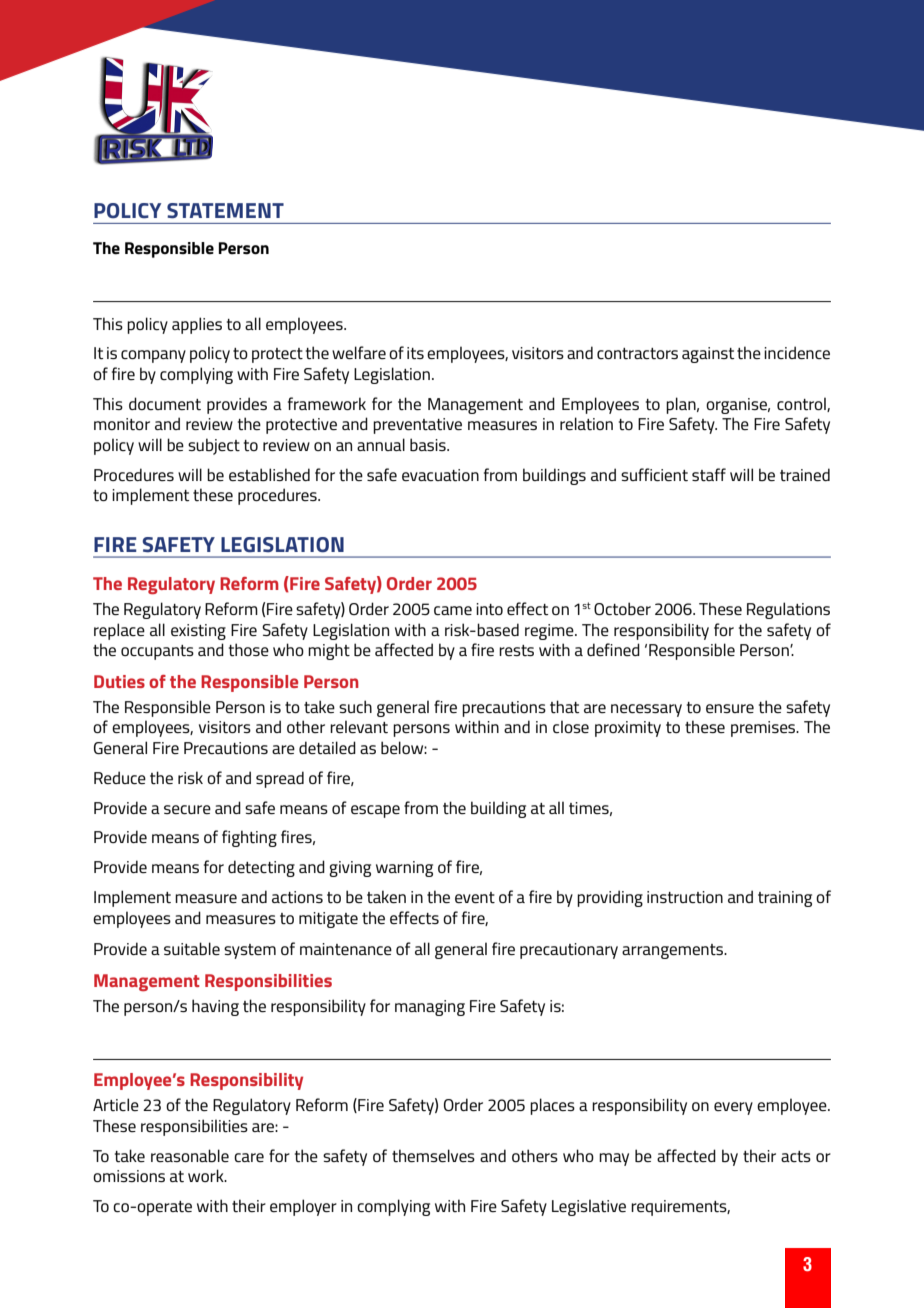 The height and width of the screenshot is (1308, 924). What do you see at coordinates (730, 708) in the screenshot?
I see `ensure` at bounding box center [730, 708].
